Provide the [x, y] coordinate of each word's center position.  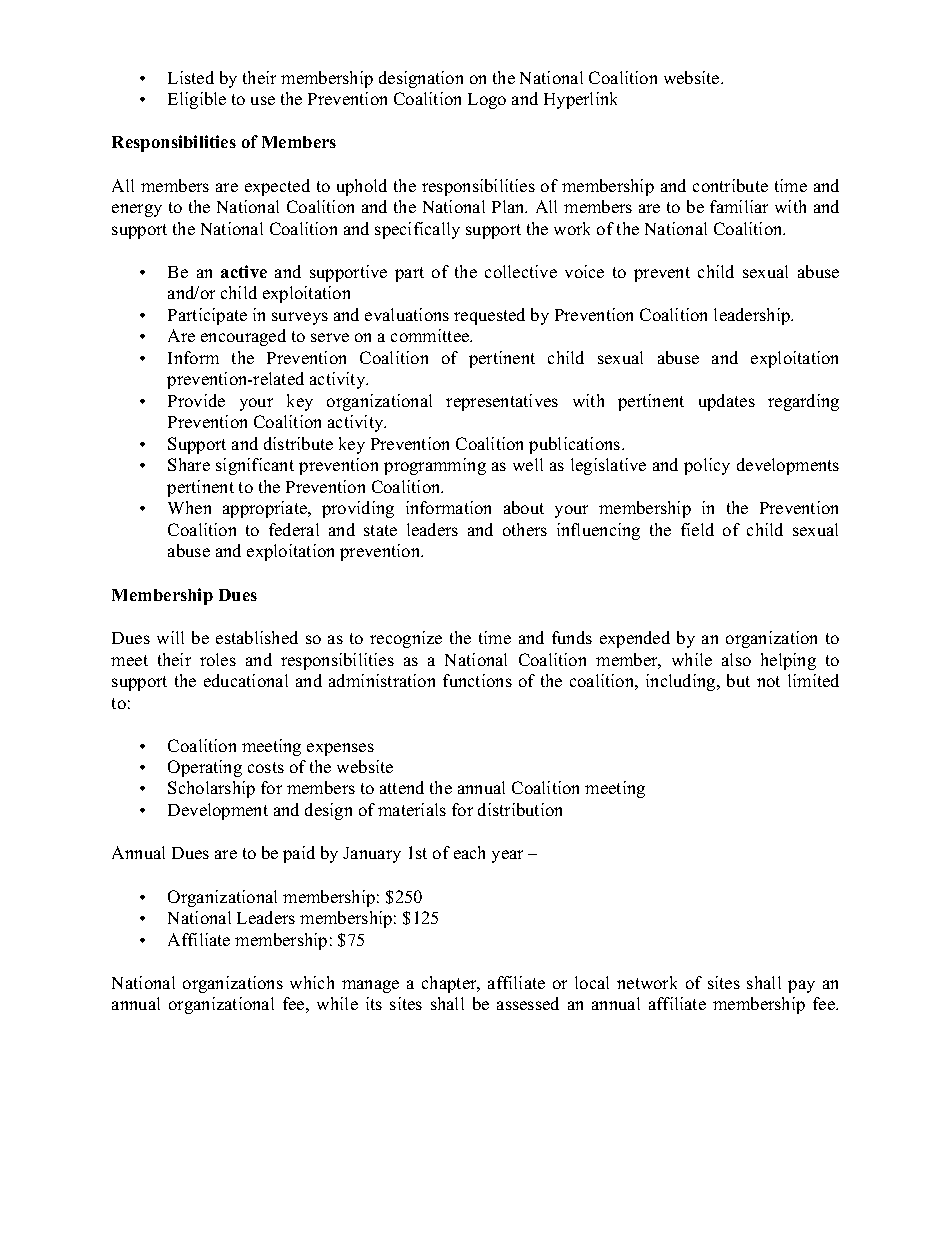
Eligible [197, 100]
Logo [487, 101]
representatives [502, 402]
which [312, 982]
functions [477, 680]
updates [727, 402]
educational [246, 680]
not [768, 681]
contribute [730, 185]
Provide [196, 400]
